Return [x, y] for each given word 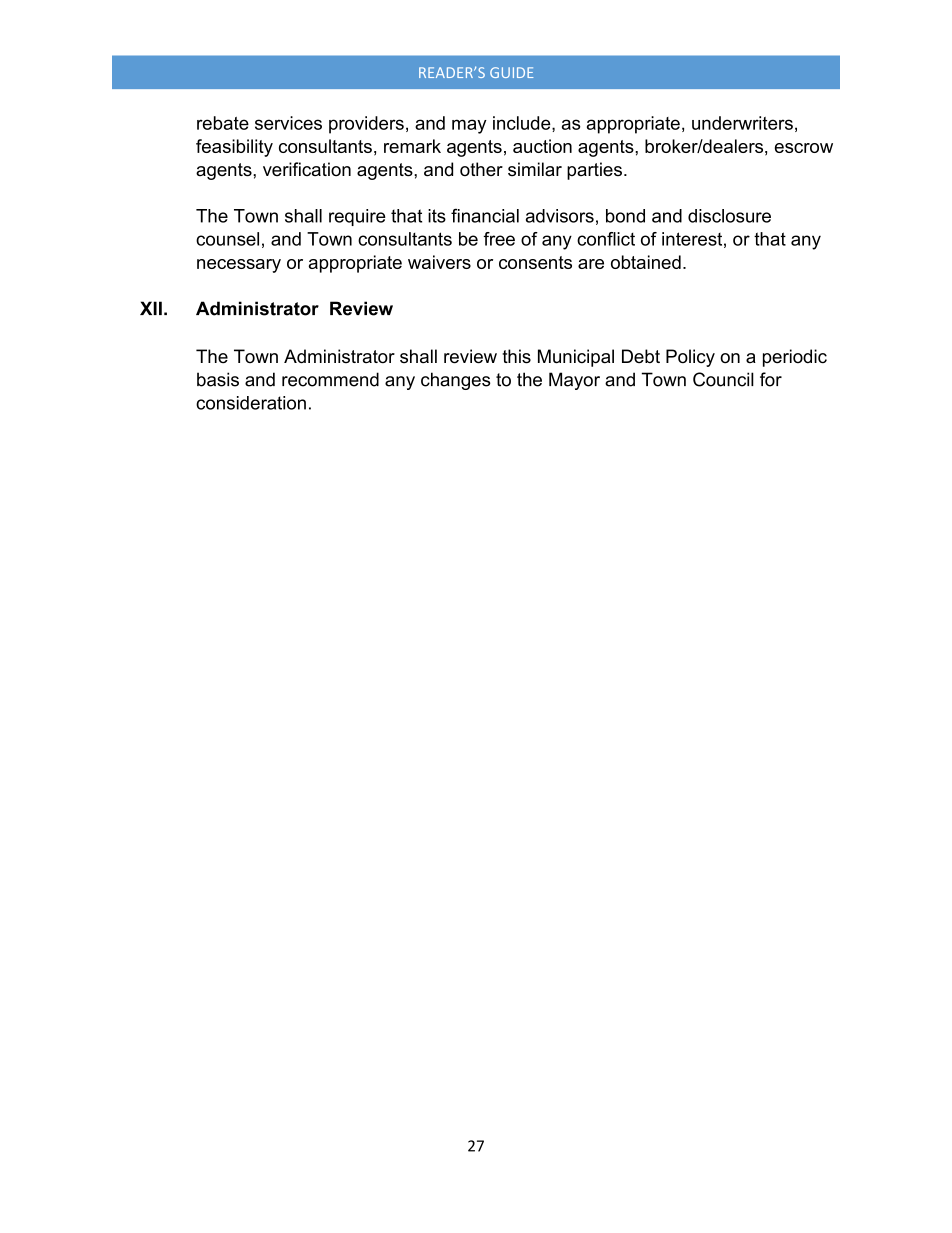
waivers [439, 262]
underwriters [742, 123]
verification [307, 169]
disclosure [729, 216]
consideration [251, 403]
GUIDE [511, 72]
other [481, 169]
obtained [646, 262]
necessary [239, 266]
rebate [223, 123]
